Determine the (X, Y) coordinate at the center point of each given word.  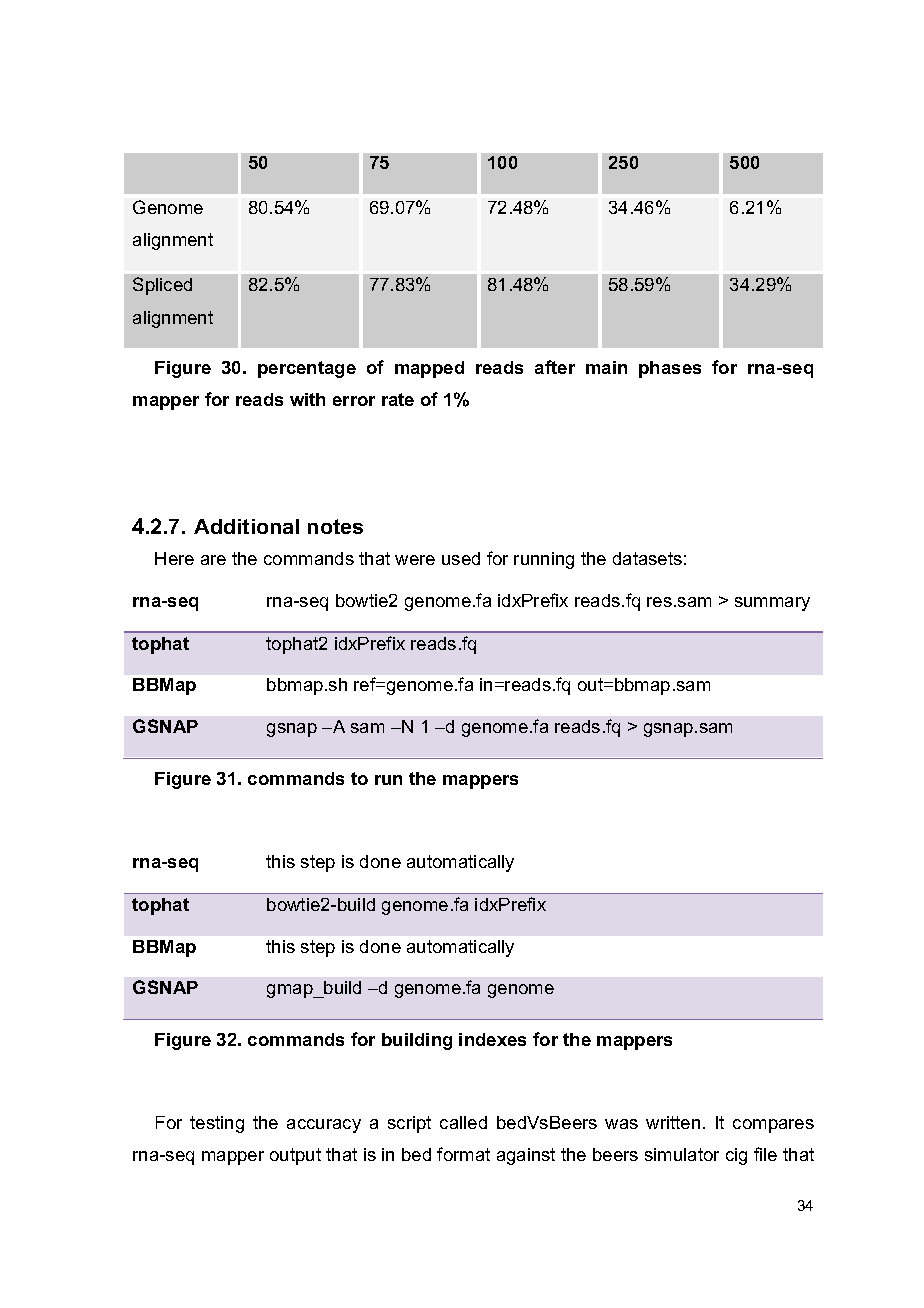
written (673, 1122)
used (461, 558)
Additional (246, 526)
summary (772, 604)
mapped (429, 369)
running (544, 560)
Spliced (162, 286)
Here (174, 558)
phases (670, 369)
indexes (492, 1039)
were (415, 560)
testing (217, 1124)
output (295, 1156)
